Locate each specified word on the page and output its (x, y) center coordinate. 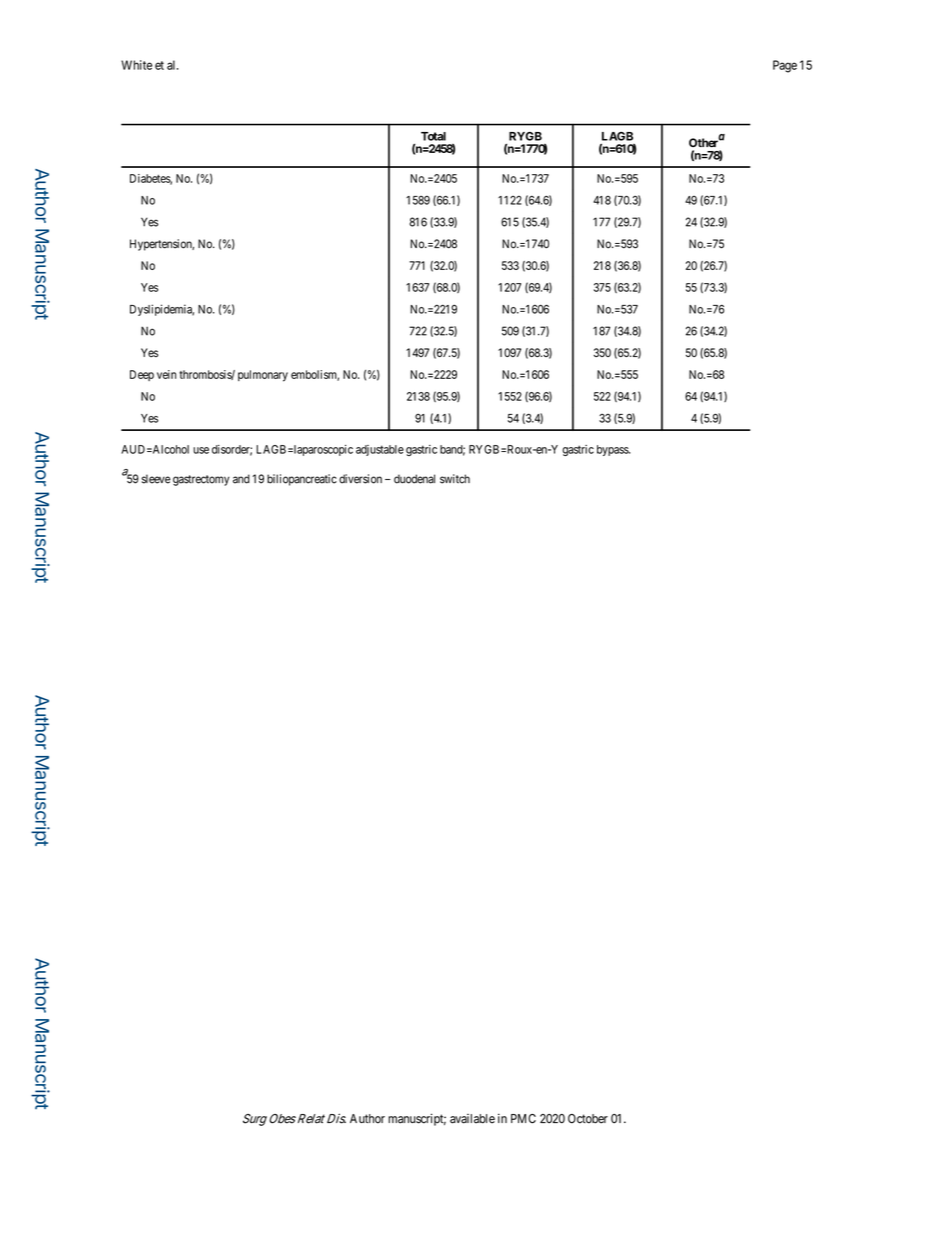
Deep (142, 375)
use (201, 450)
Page (785, 66)
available (472, 1119)
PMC (523, 1119)
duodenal (414, 479)
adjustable (380, 450)
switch (455, 479)
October (588, 1119)
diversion (360, 479)
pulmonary (263, 376)
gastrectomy (201, 480)
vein (166, 374)
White (136, 65)
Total (433, 136)
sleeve (156, 479)
